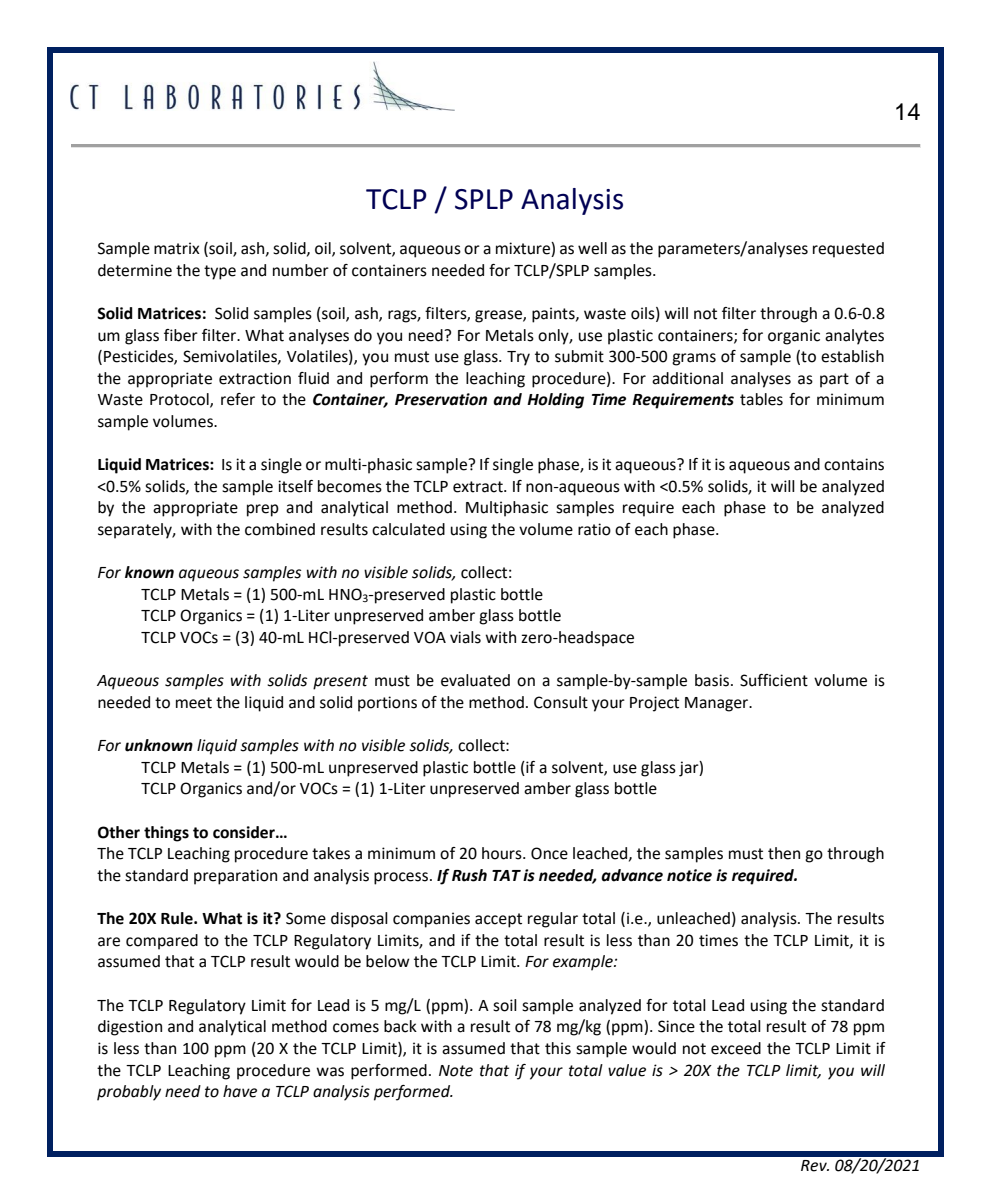  Describe the element at coordinates (295, 486) in the document. I see `itself` at that location.
